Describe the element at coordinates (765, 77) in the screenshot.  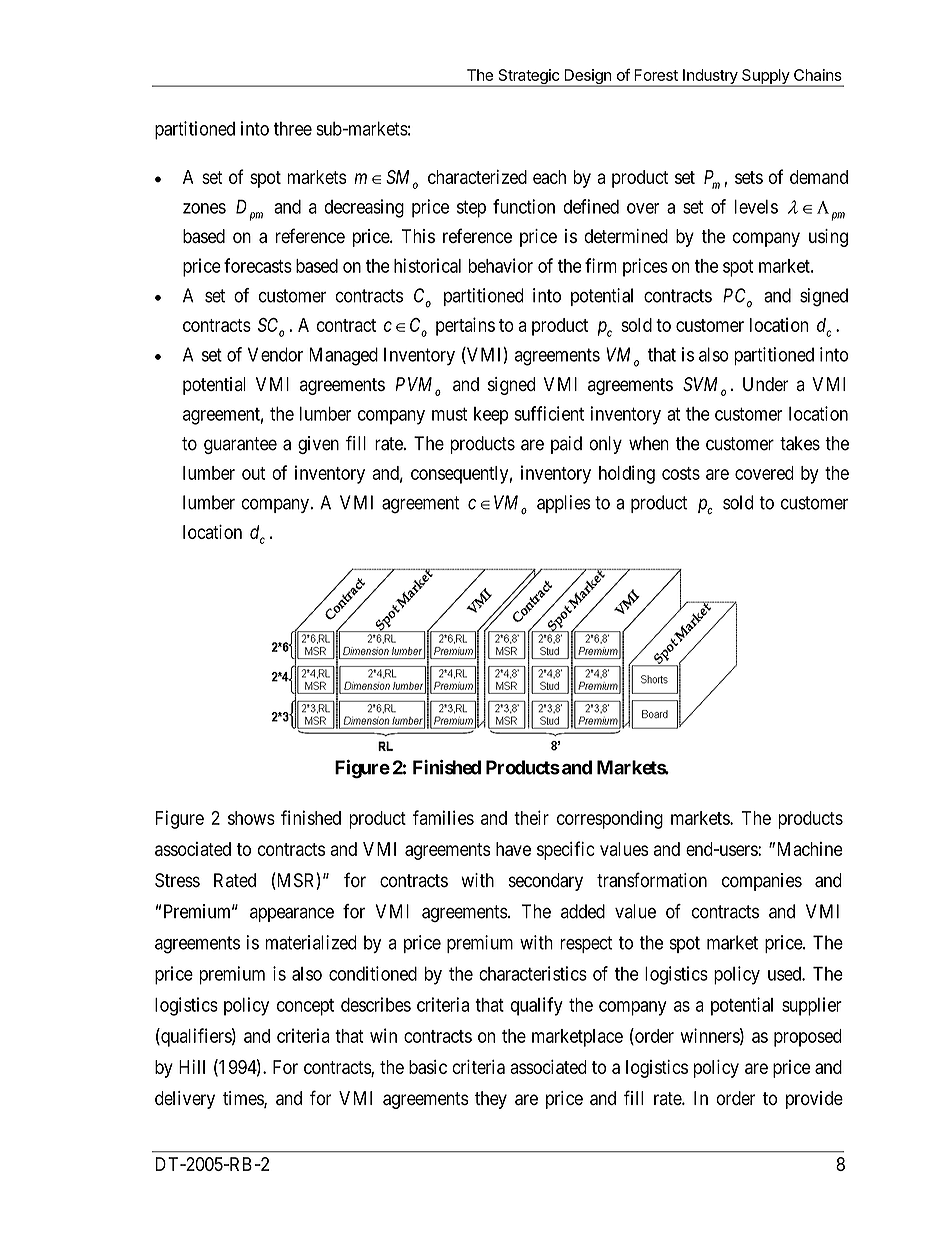
I see `Supply` at that location.
